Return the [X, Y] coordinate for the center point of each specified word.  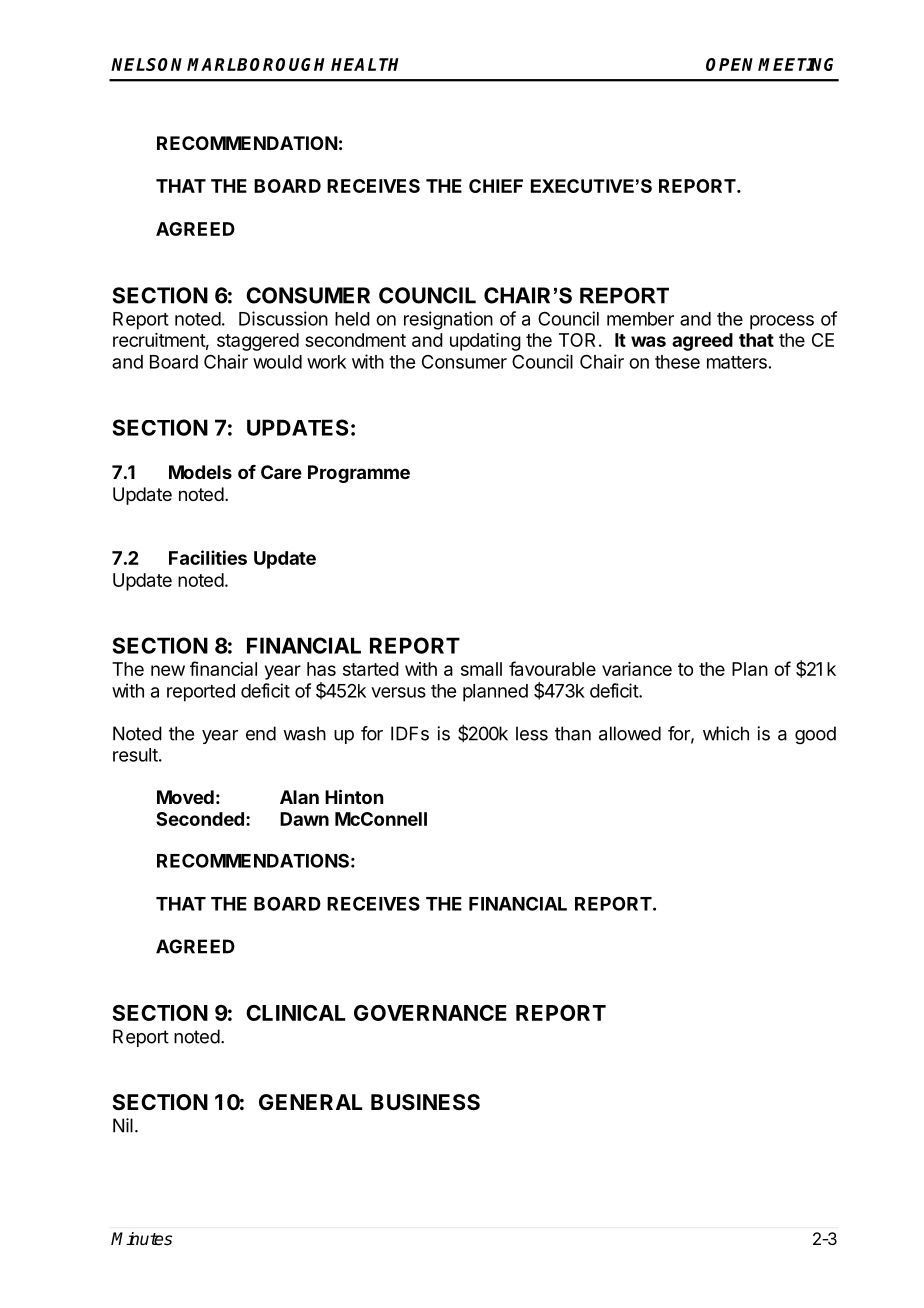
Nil [123, 1125]
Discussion [283, 318]
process [782, 322]
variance [637, 669]
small [481, 669]
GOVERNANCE [430, 1013]
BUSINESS [425, 1102]
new [168, 670]
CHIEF [496, 186]
